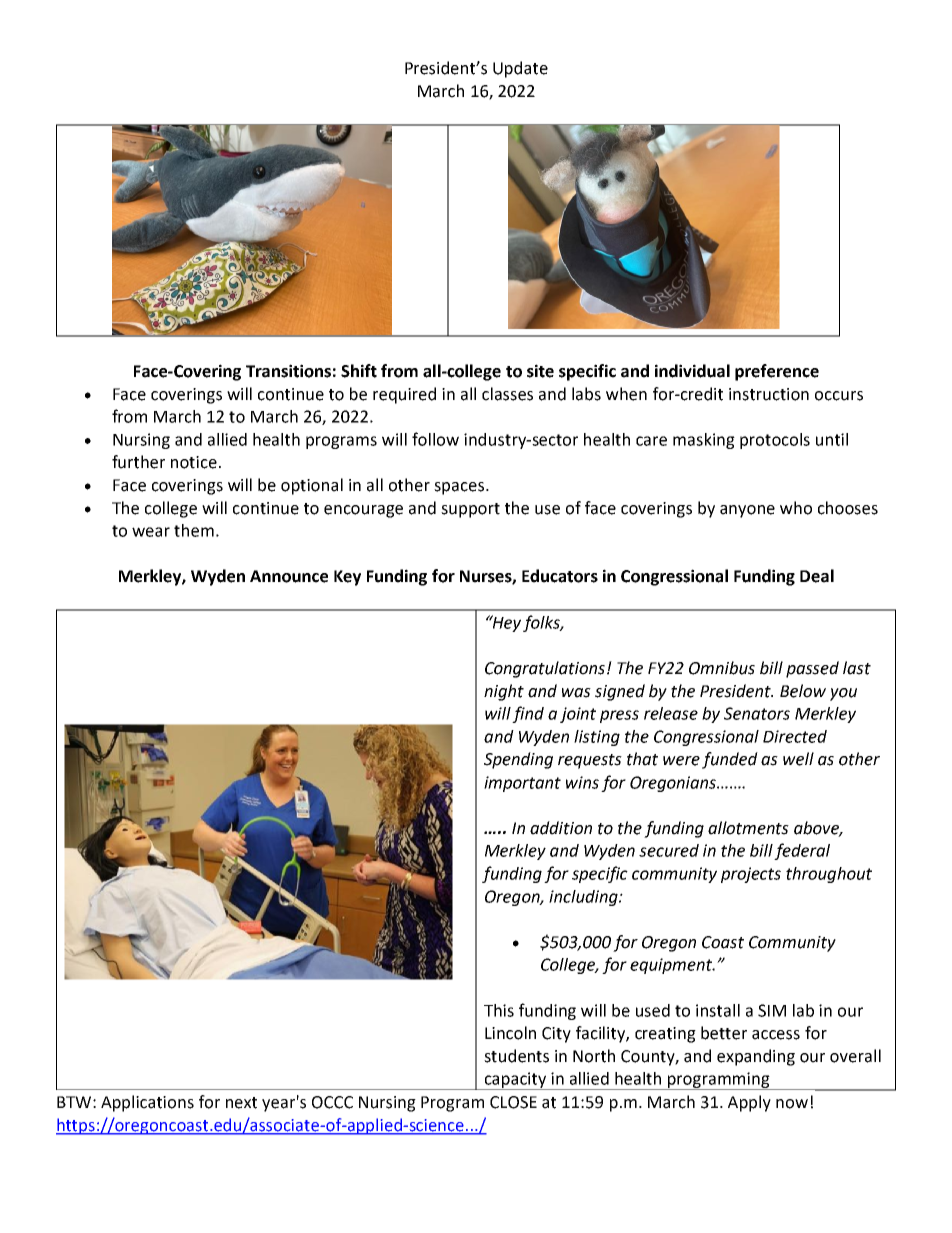  Describe the element at coordinates (520, 69) in the screenshot. I see `Update` at that location.
